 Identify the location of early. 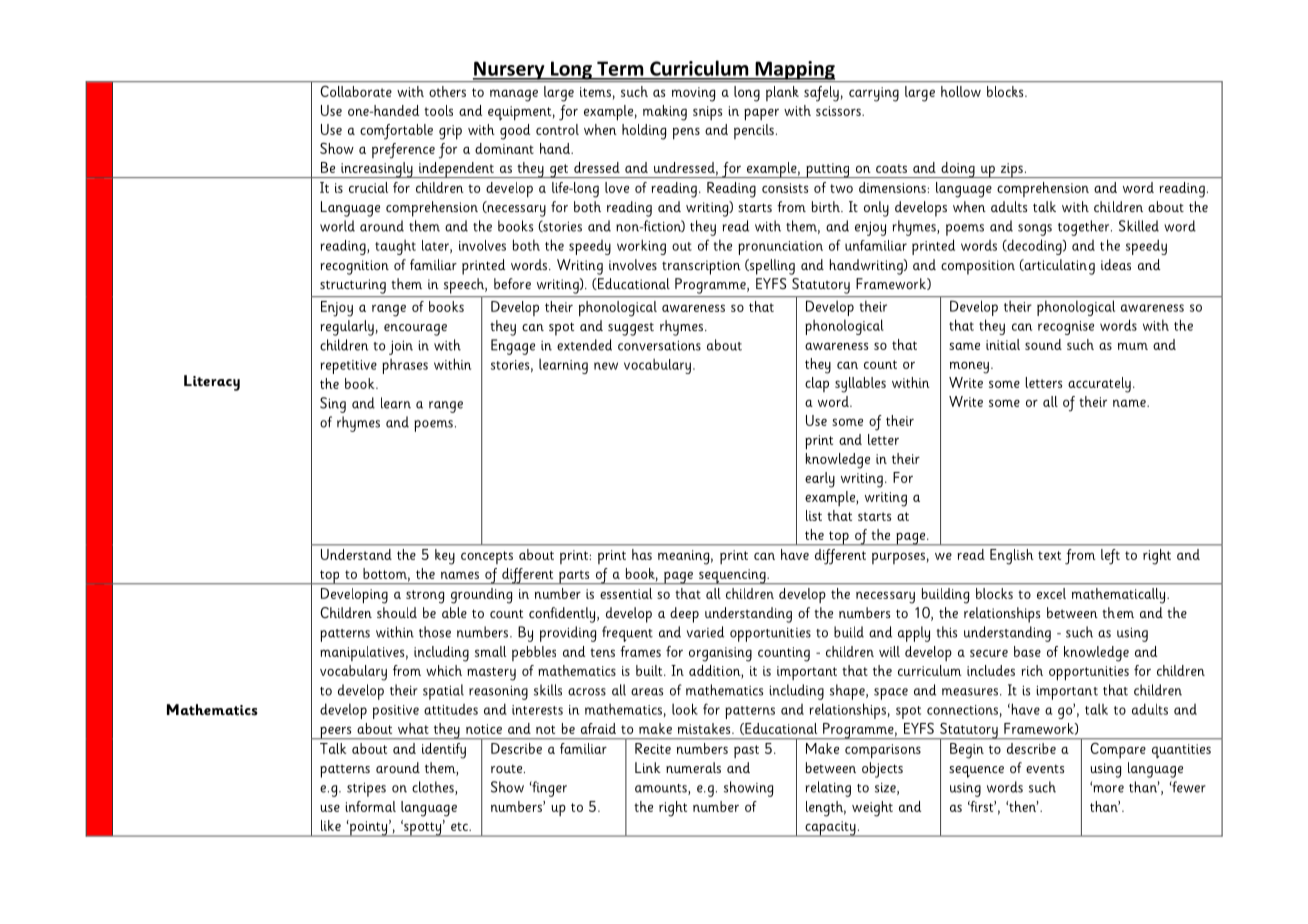
(820, 480).
